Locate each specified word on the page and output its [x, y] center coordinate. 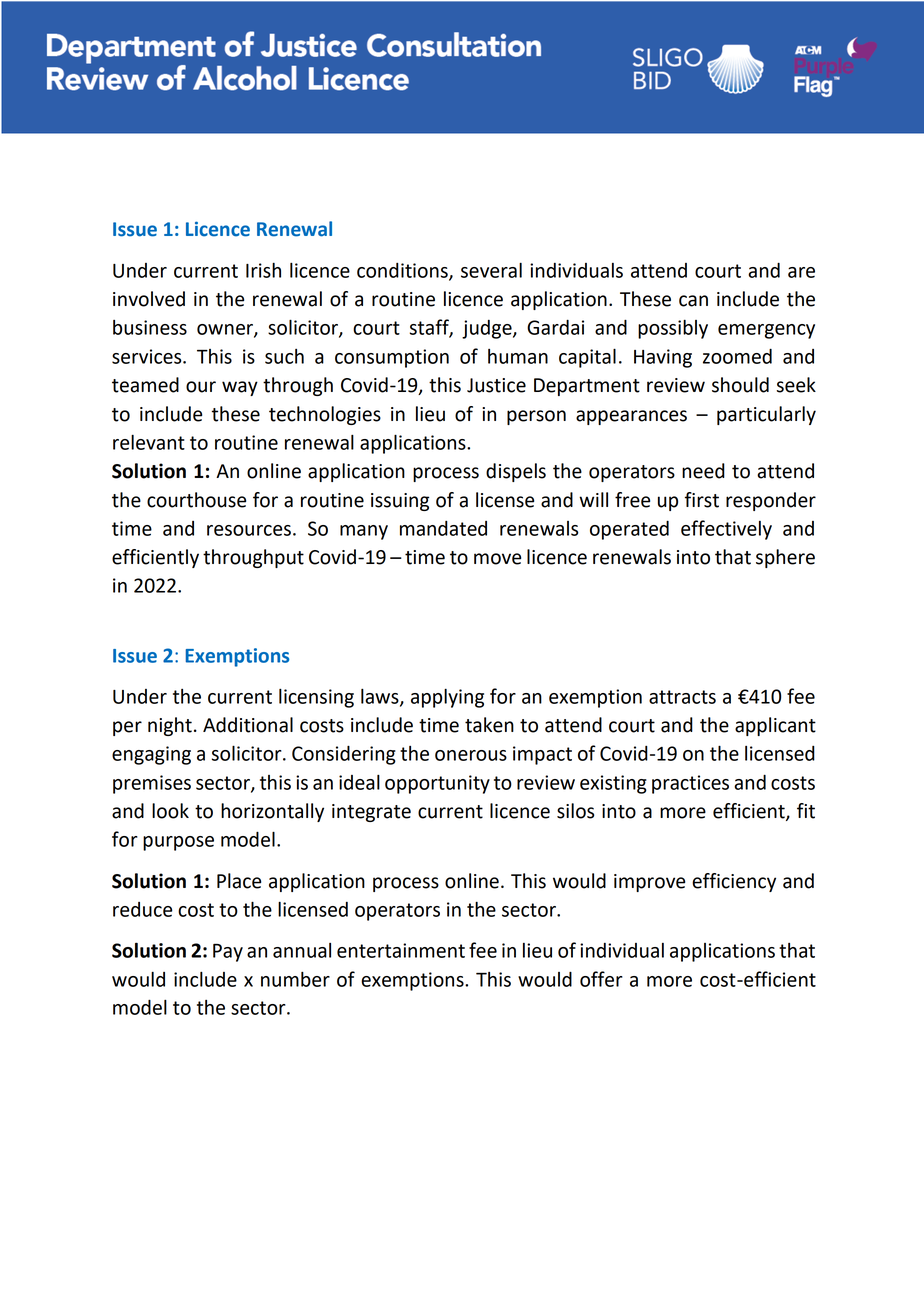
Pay [228, 953]
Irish [263, 270]
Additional [248, 725]
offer [601, 979]
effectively [726, 530]
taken [489, 725]
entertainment [401, 950]
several [491, 270]
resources [249, 530]
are [801, 272]
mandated [443, 528]
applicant [775, 726]
